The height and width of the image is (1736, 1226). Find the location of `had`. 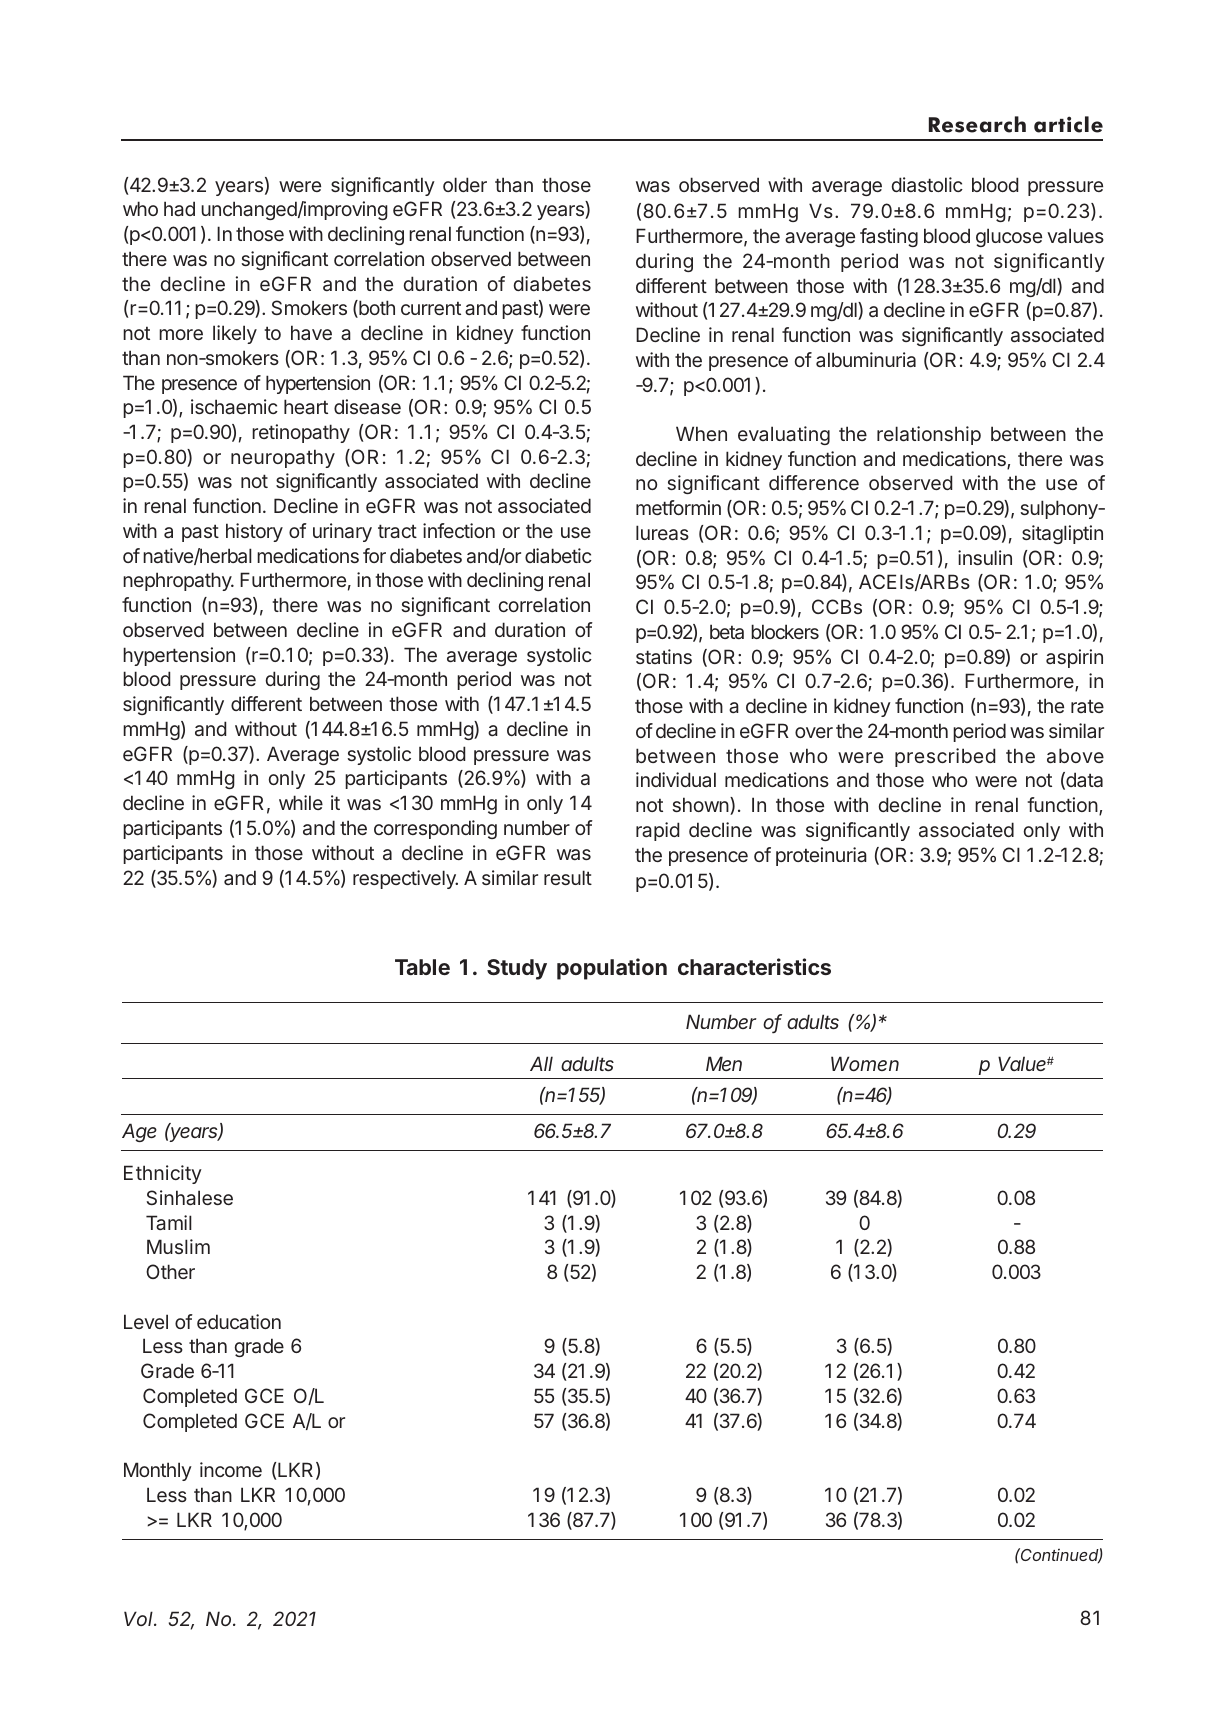

had is located at coordinates (179, 208).
